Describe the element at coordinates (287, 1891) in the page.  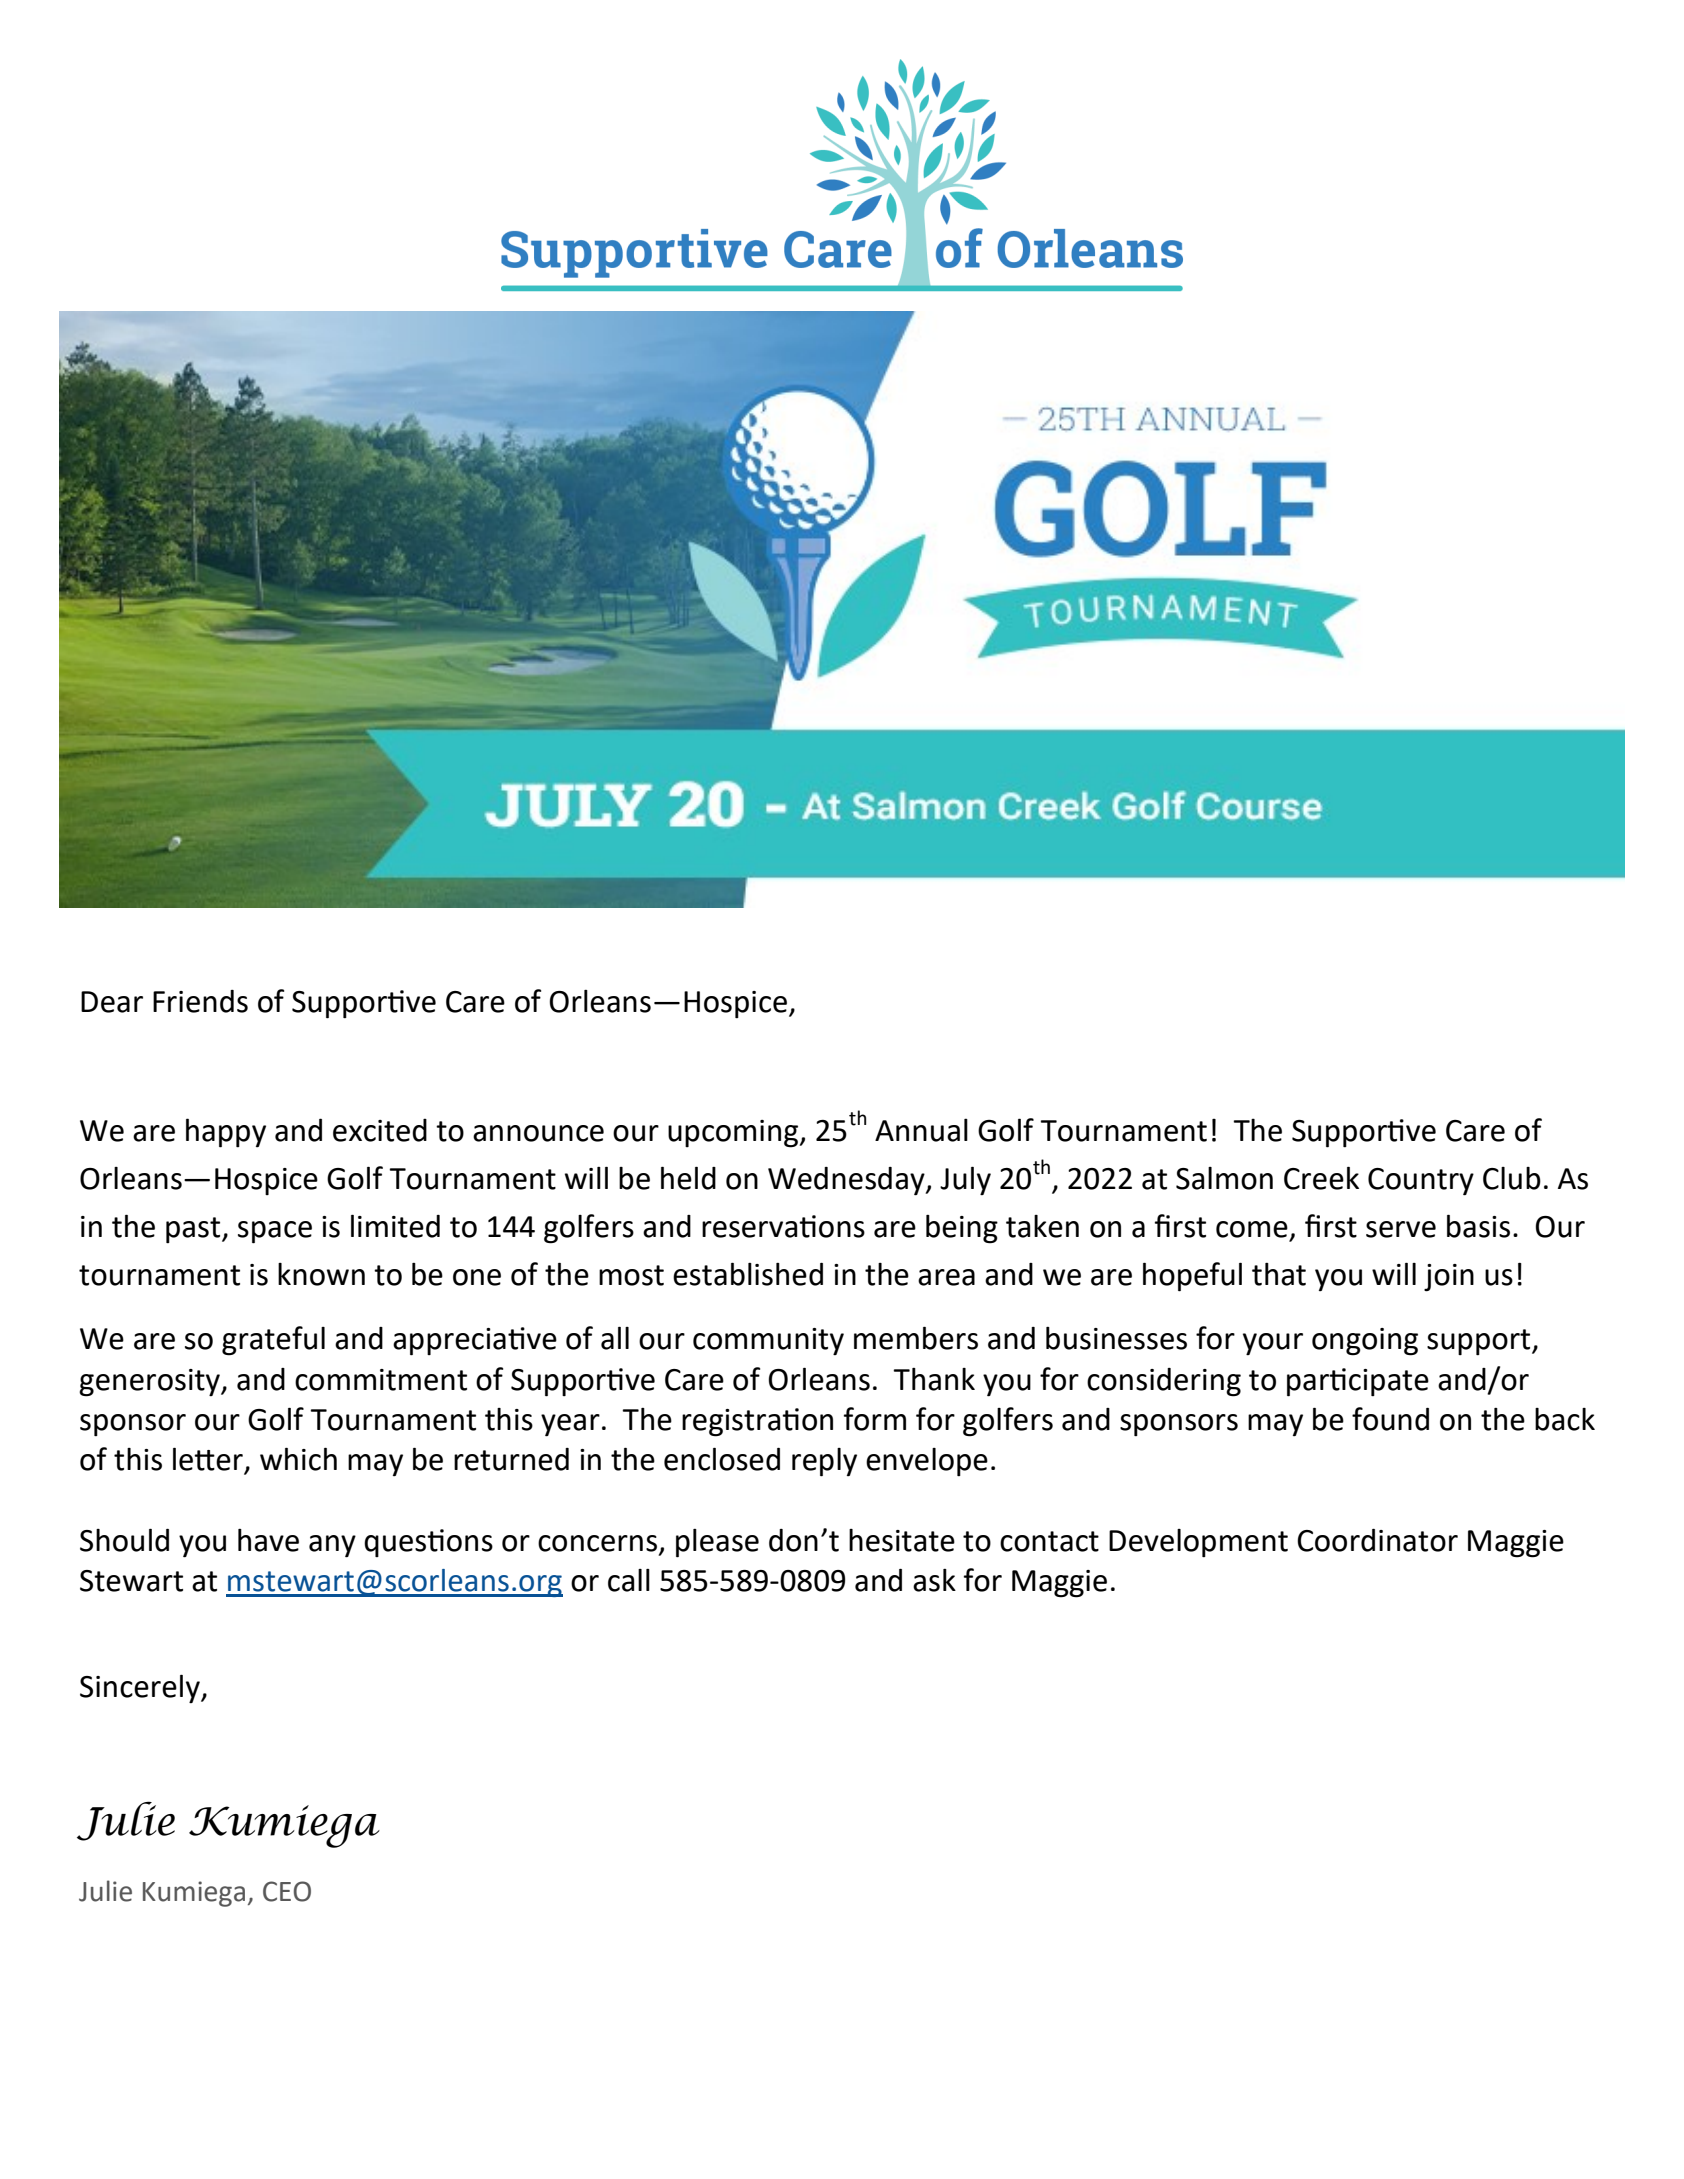
I see `CEO` at that location.
